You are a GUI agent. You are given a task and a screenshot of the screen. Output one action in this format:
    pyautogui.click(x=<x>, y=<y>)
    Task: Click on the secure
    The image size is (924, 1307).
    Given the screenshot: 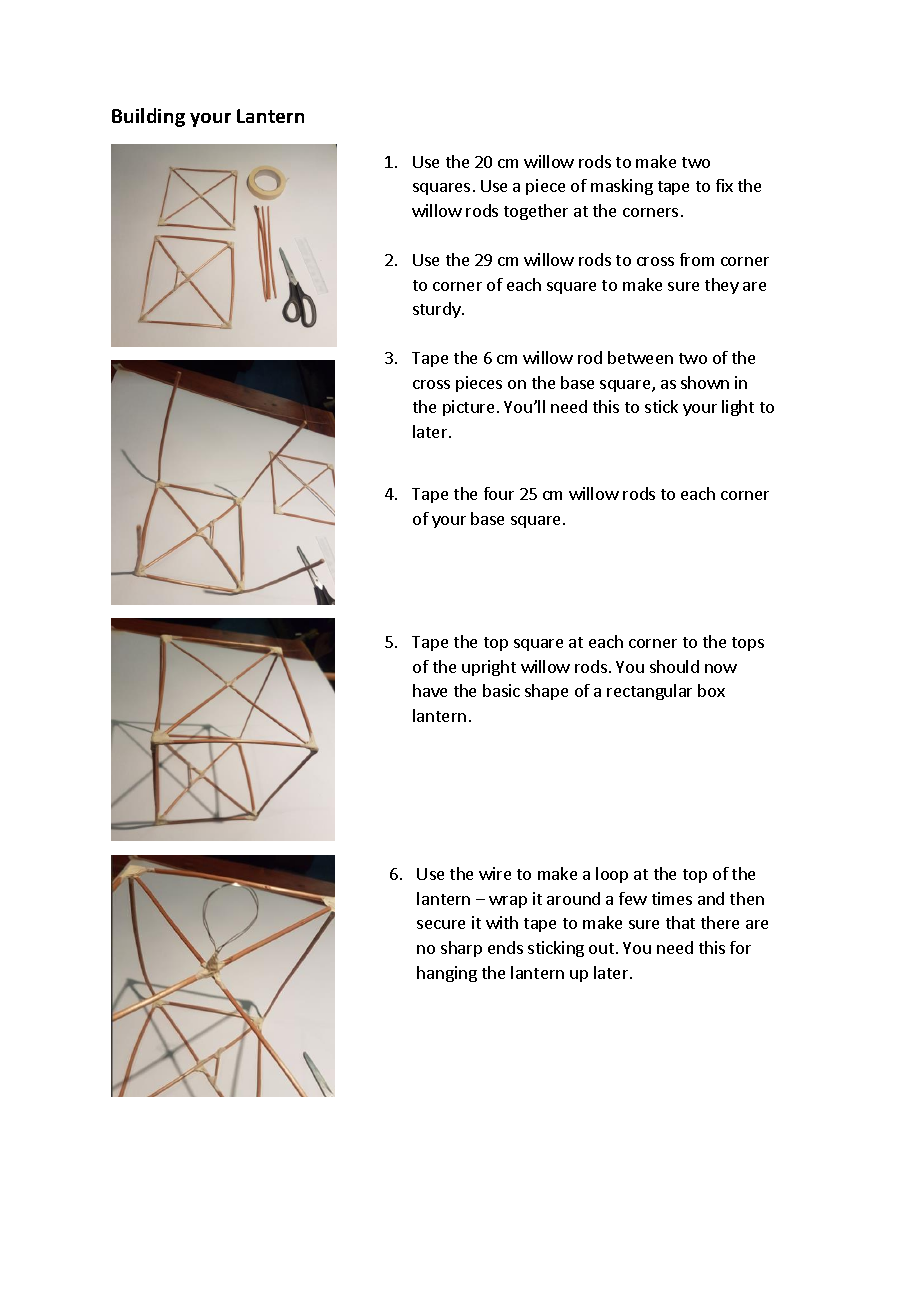 What is the action you would take?
    pyautogui.click(x=441, y=924)
